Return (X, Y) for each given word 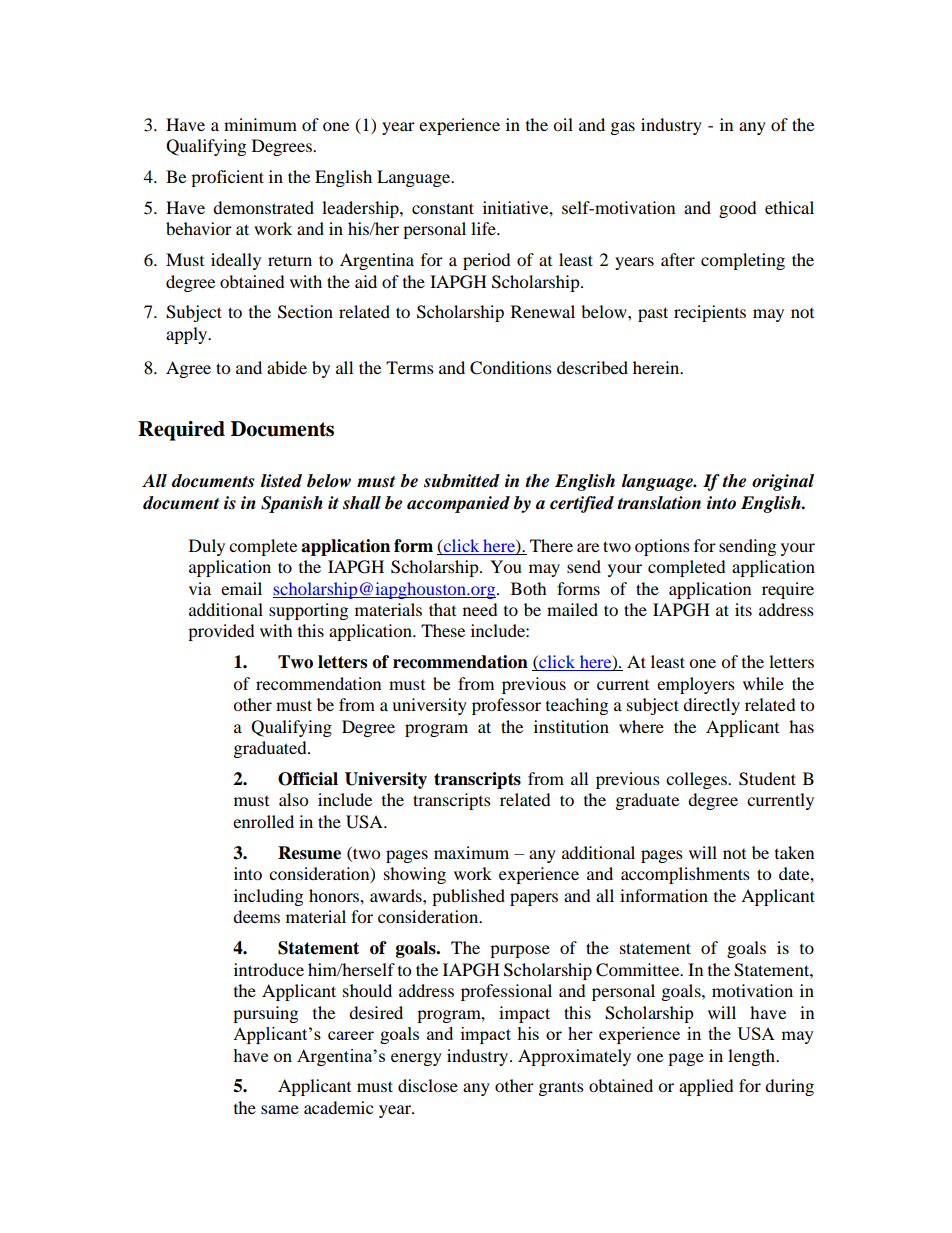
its (743, 609)
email (241, 588)
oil (563, 124)
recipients (710, 313)
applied (706, 1087)
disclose (428, 1085)
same (280, 1109)
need (480, 609)
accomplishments (685, 875)
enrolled (263, 821)
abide (287, 367)
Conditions (511, 368)
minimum (260, 124)
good (738, 209)
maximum (471, 852)
